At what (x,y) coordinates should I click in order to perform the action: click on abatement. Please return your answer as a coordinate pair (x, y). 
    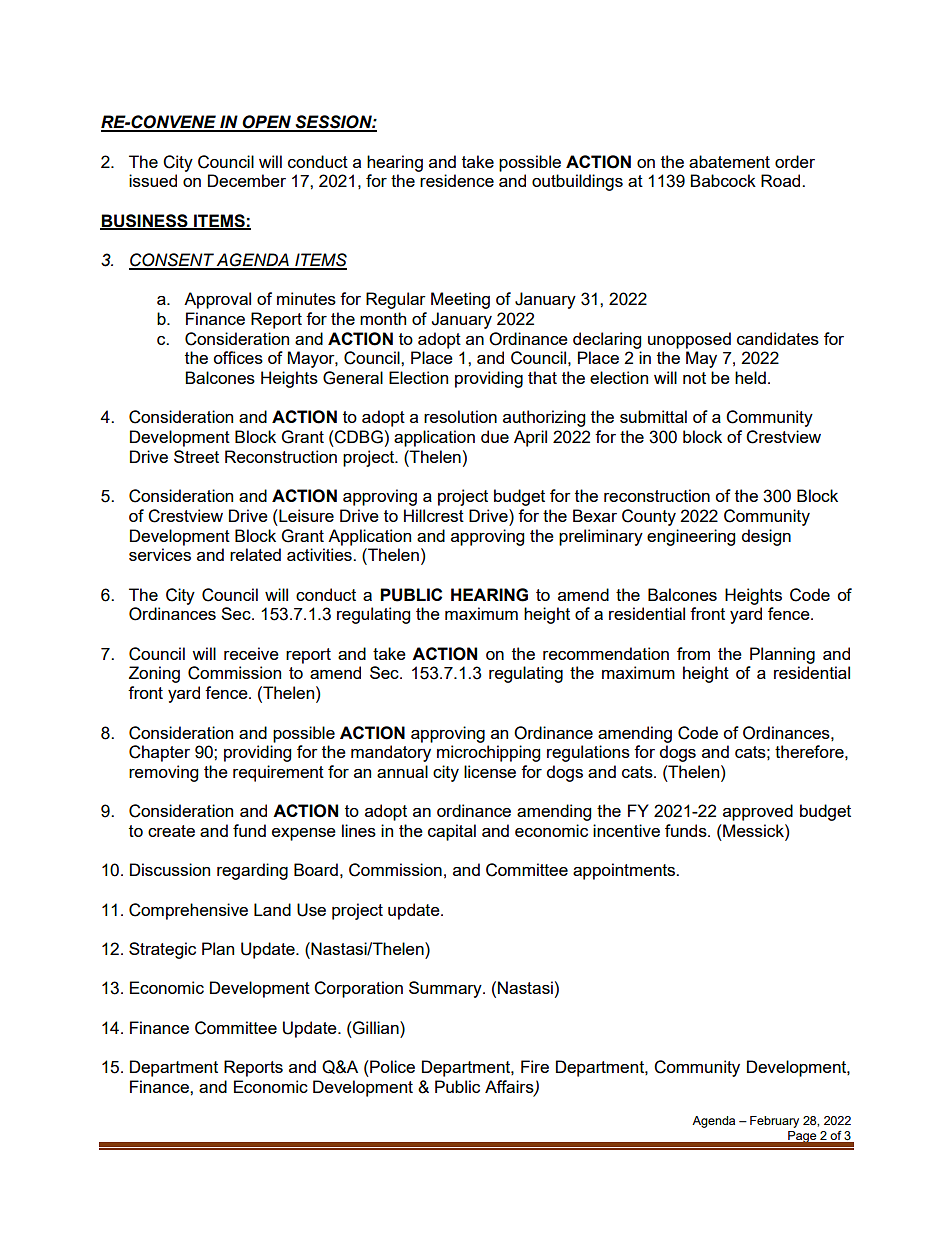
    Looking at the image, I should click on (729, 161).
